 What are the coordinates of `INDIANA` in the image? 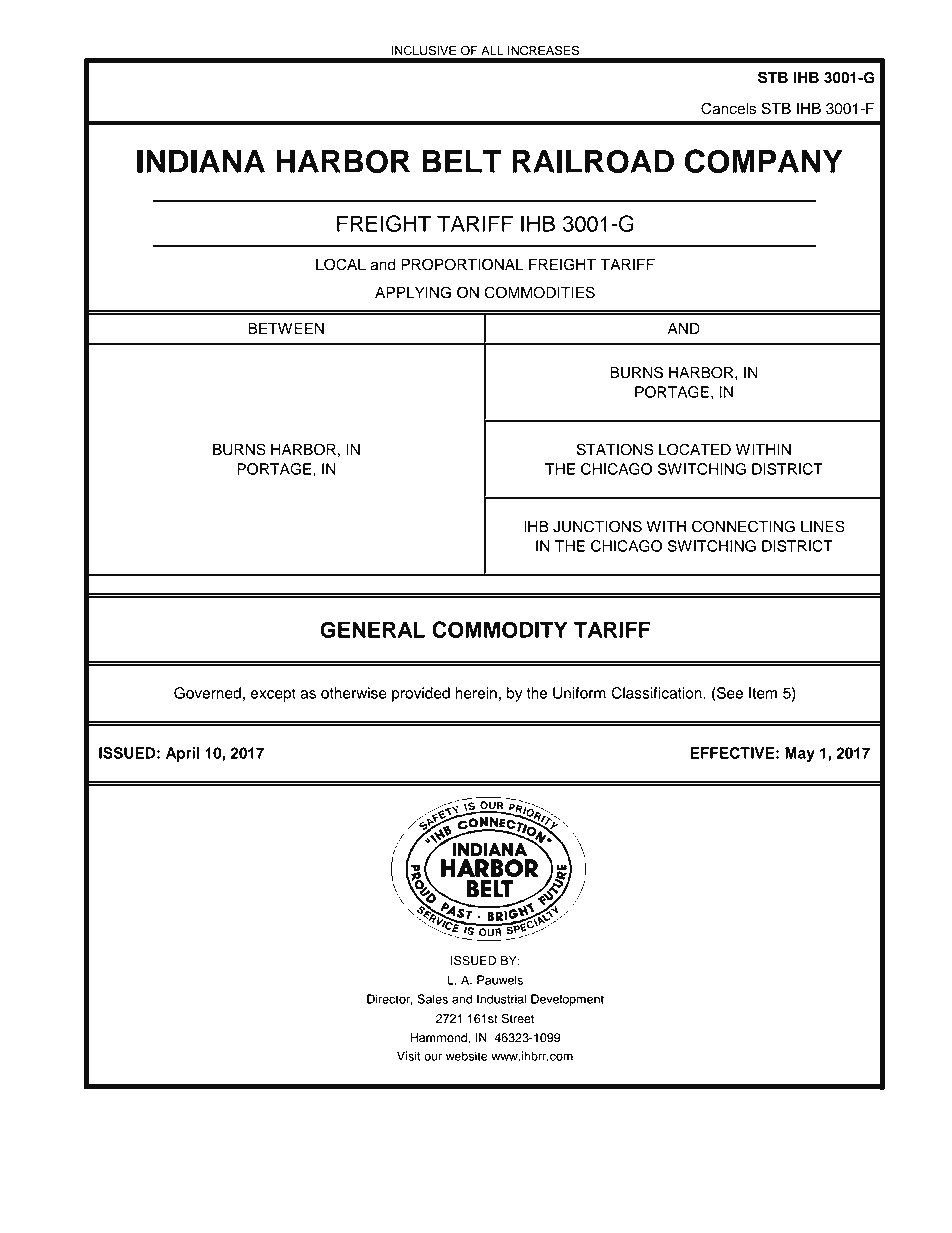 It's located at (201, 161).
